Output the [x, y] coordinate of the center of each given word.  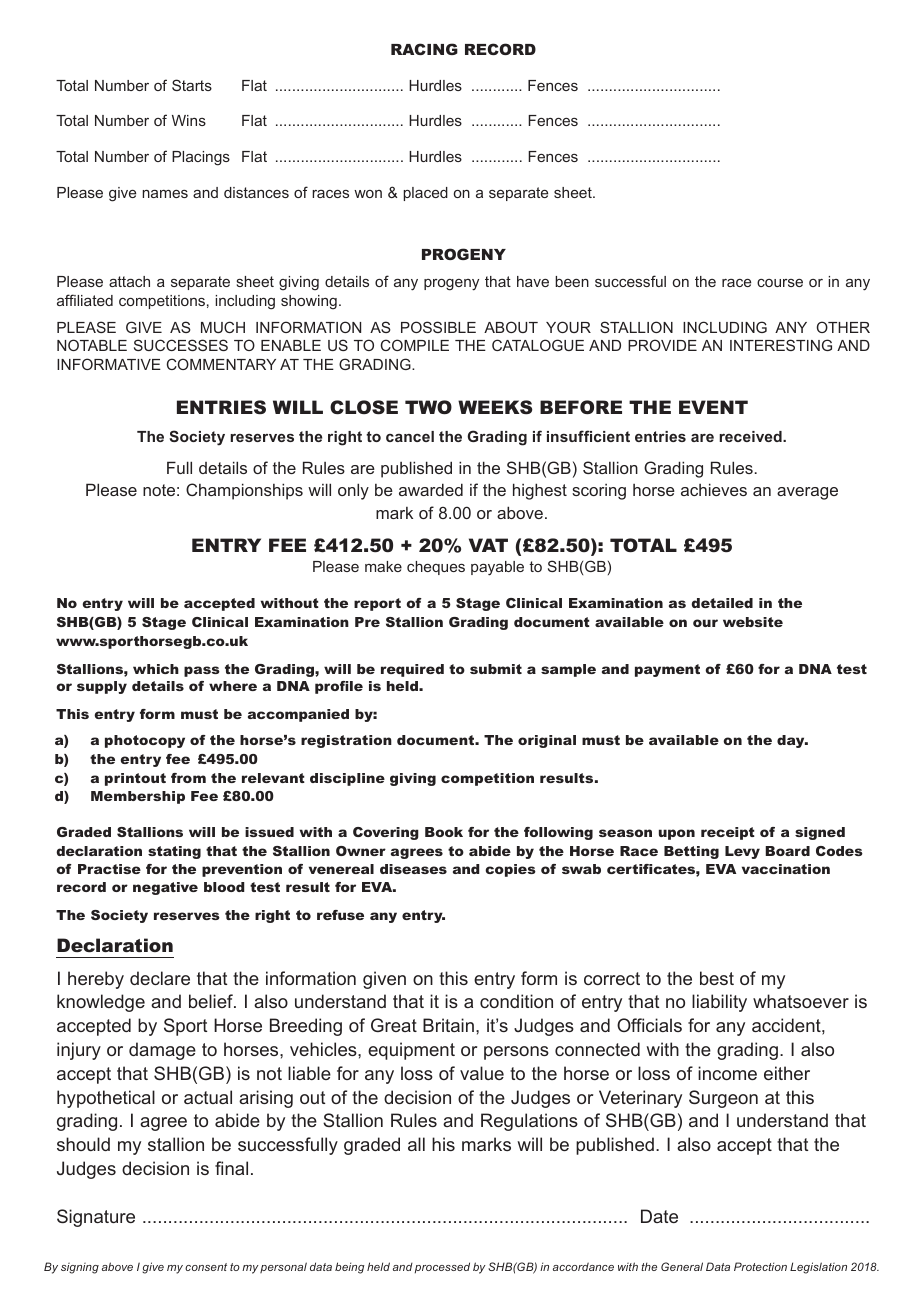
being [349, 1268]
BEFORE [581, 407]
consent [206, 1267]
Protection [760, 1266]
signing [80, 1268]
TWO [428, 407]
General [682, 1266]
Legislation [818, 1268]
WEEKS [495, 407]
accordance [583, 1266]
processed [442, 1268]
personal [283, 1267]
